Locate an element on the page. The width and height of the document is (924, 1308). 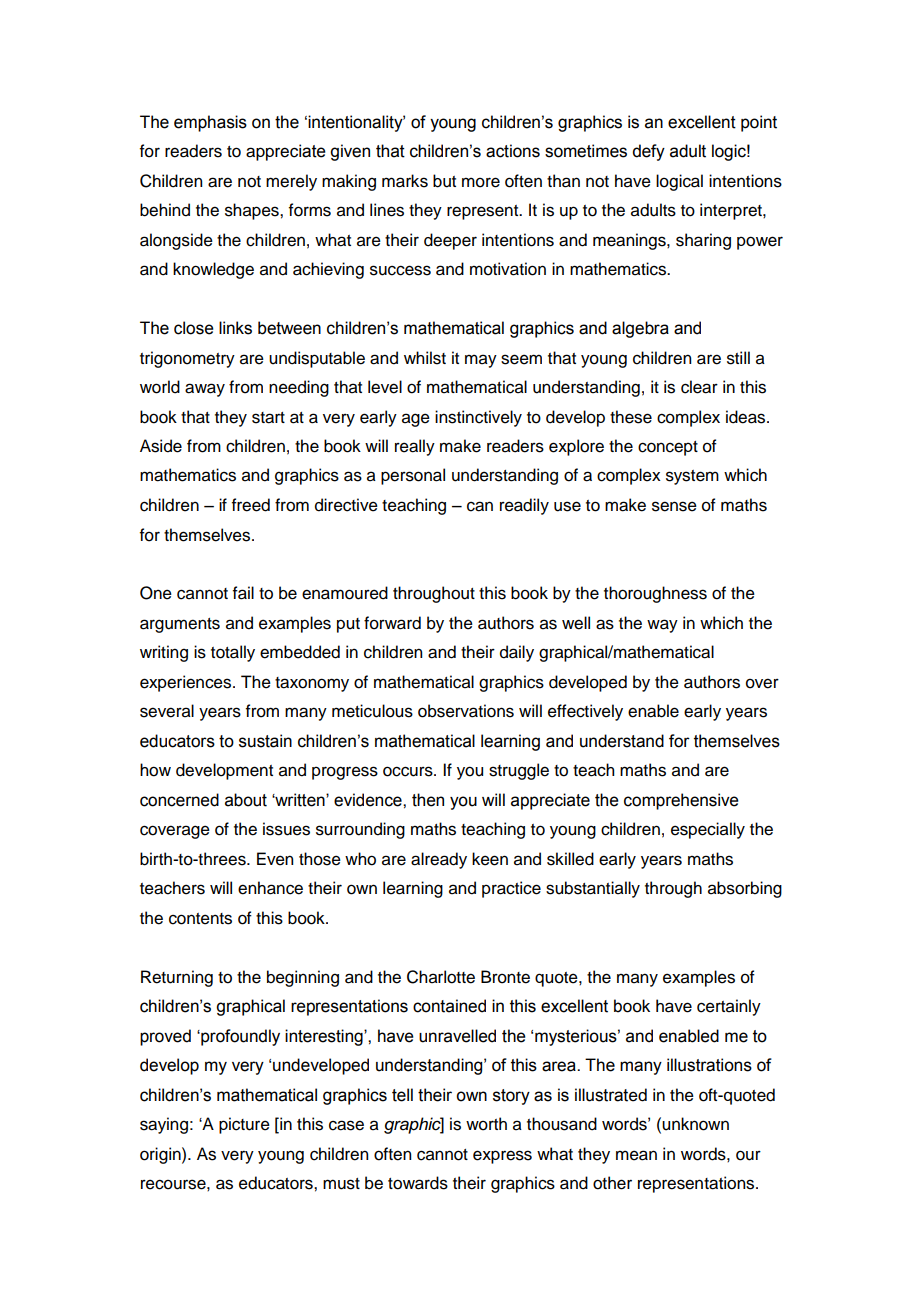
readily is located at coordinates (524, 506).
